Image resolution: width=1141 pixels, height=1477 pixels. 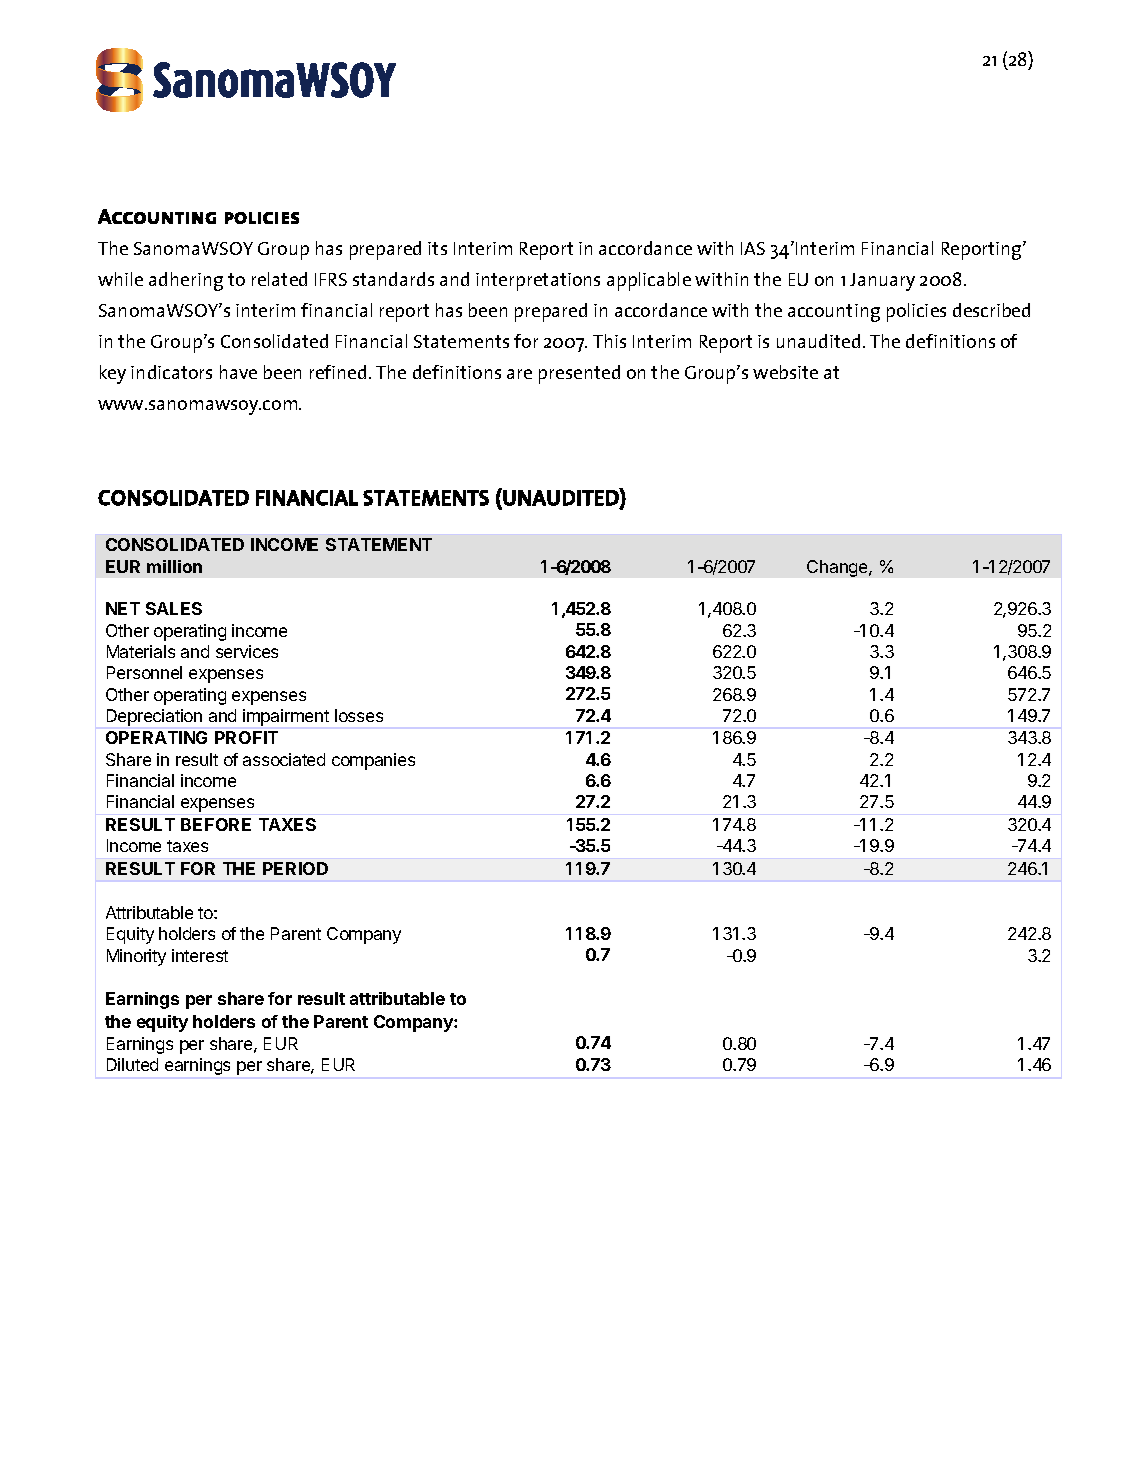 I want to click on PERIOD, so click(x=295, y=868).
